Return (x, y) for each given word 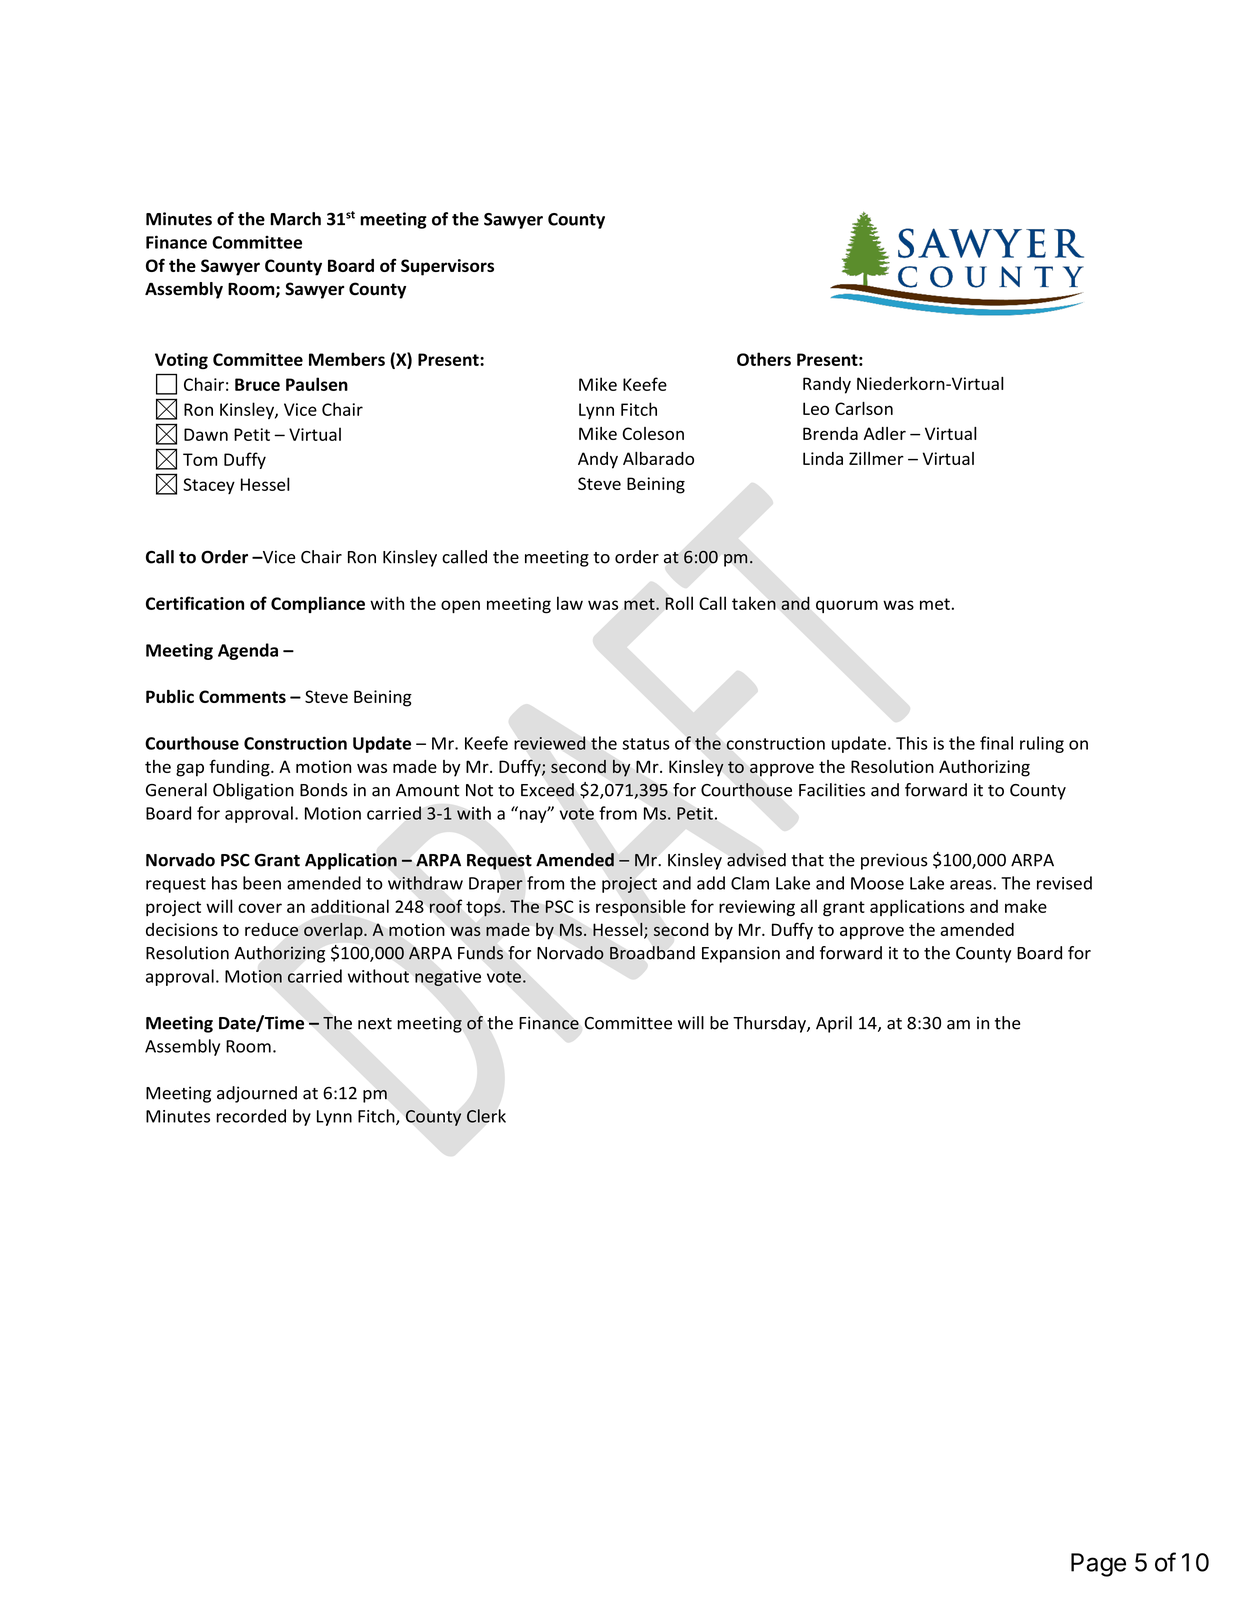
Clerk (486, 1116)
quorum (847, 606)
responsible (641, 907)
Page (1098, 1565)
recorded (251, 1116)
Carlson (864, 408)
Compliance (318, 604)
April (834, 1024)
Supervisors (447, 267)
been (262, 883)
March (295, 219)
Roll (679, 603)
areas (972, 885)
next (375, 1024)
